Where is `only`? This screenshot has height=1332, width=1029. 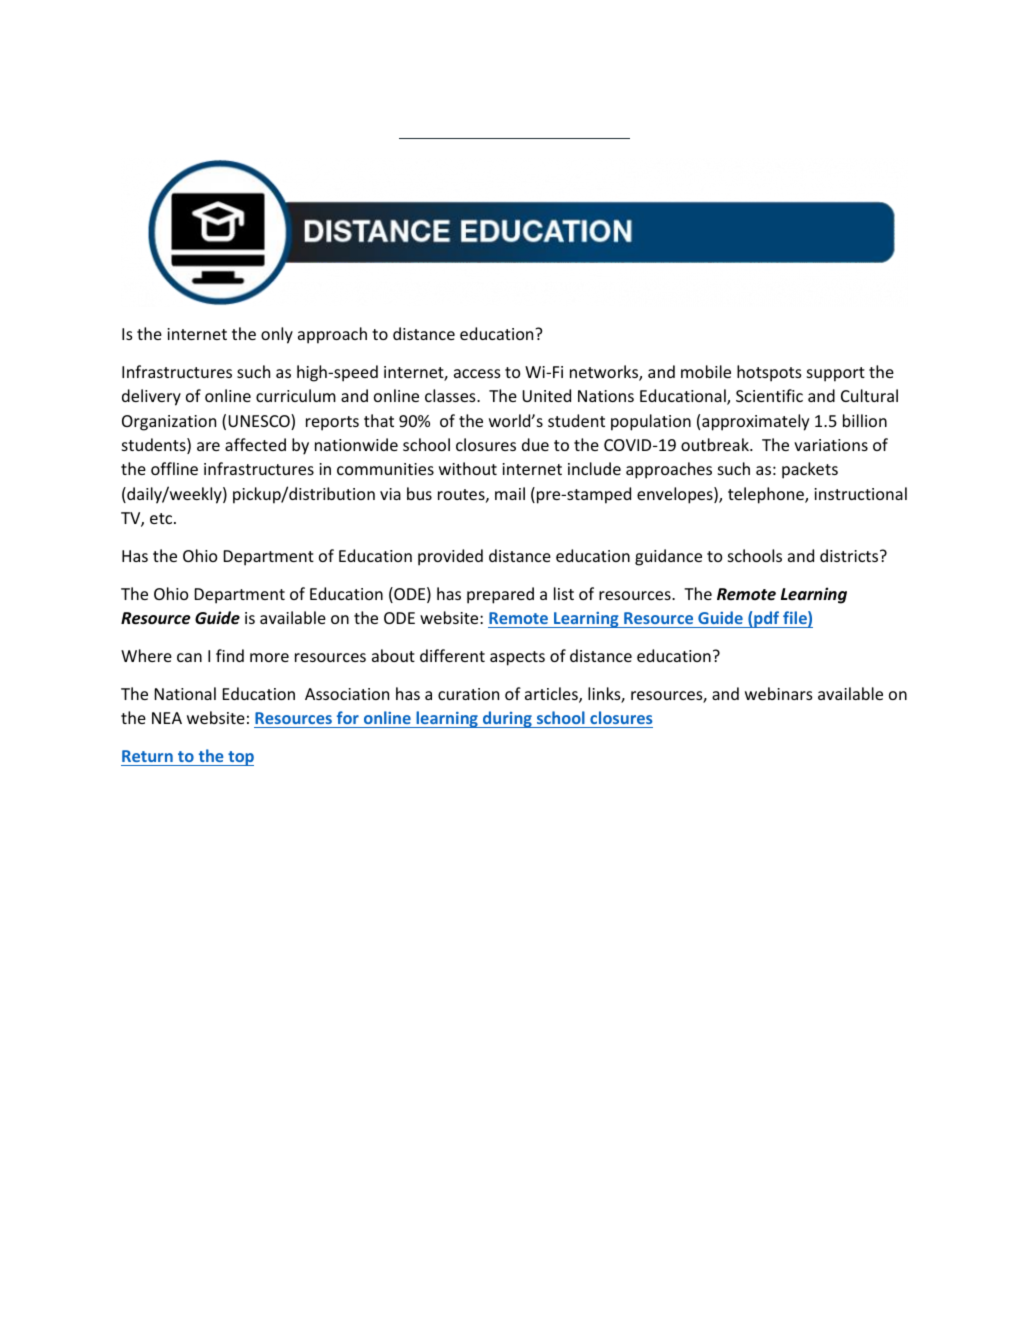 only is located at coordinates (277, 335).
